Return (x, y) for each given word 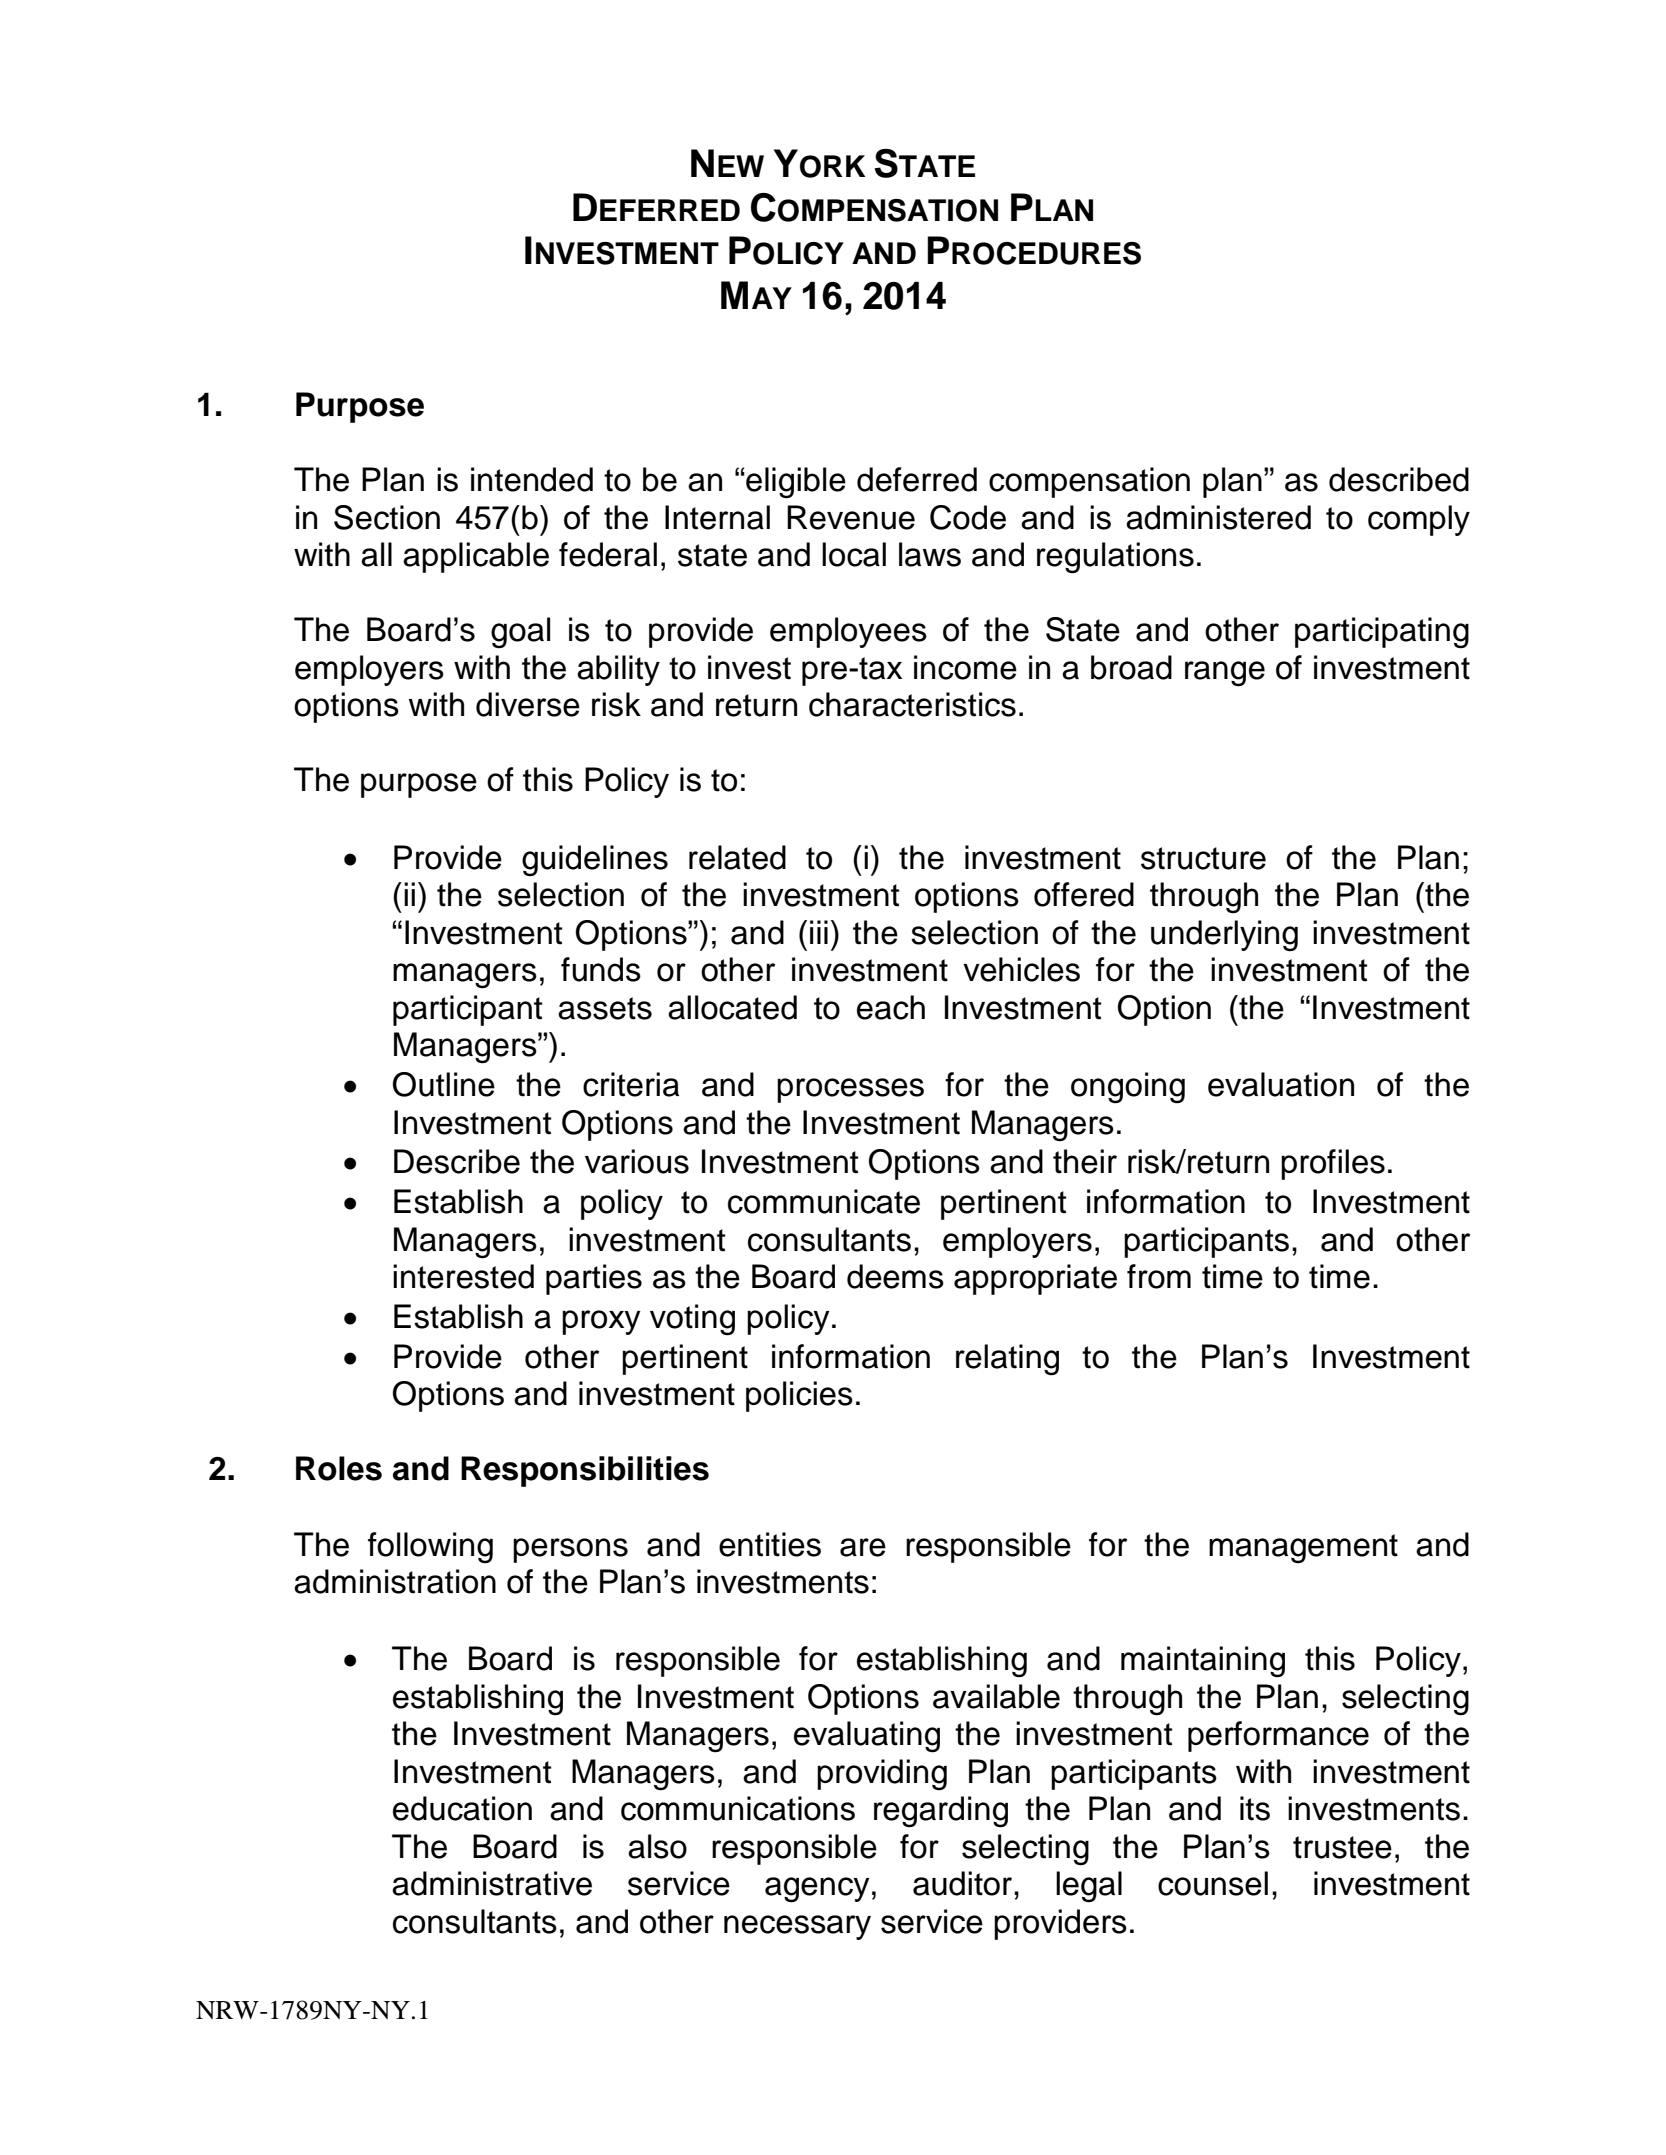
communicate (824, 1201)
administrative (492, 1883)
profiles (1333, 1164)
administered (1218, 517)
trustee (1342, 1847)
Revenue (851, 517)
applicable (476, 557)
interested (463, 1276)
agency (817, 1890)
